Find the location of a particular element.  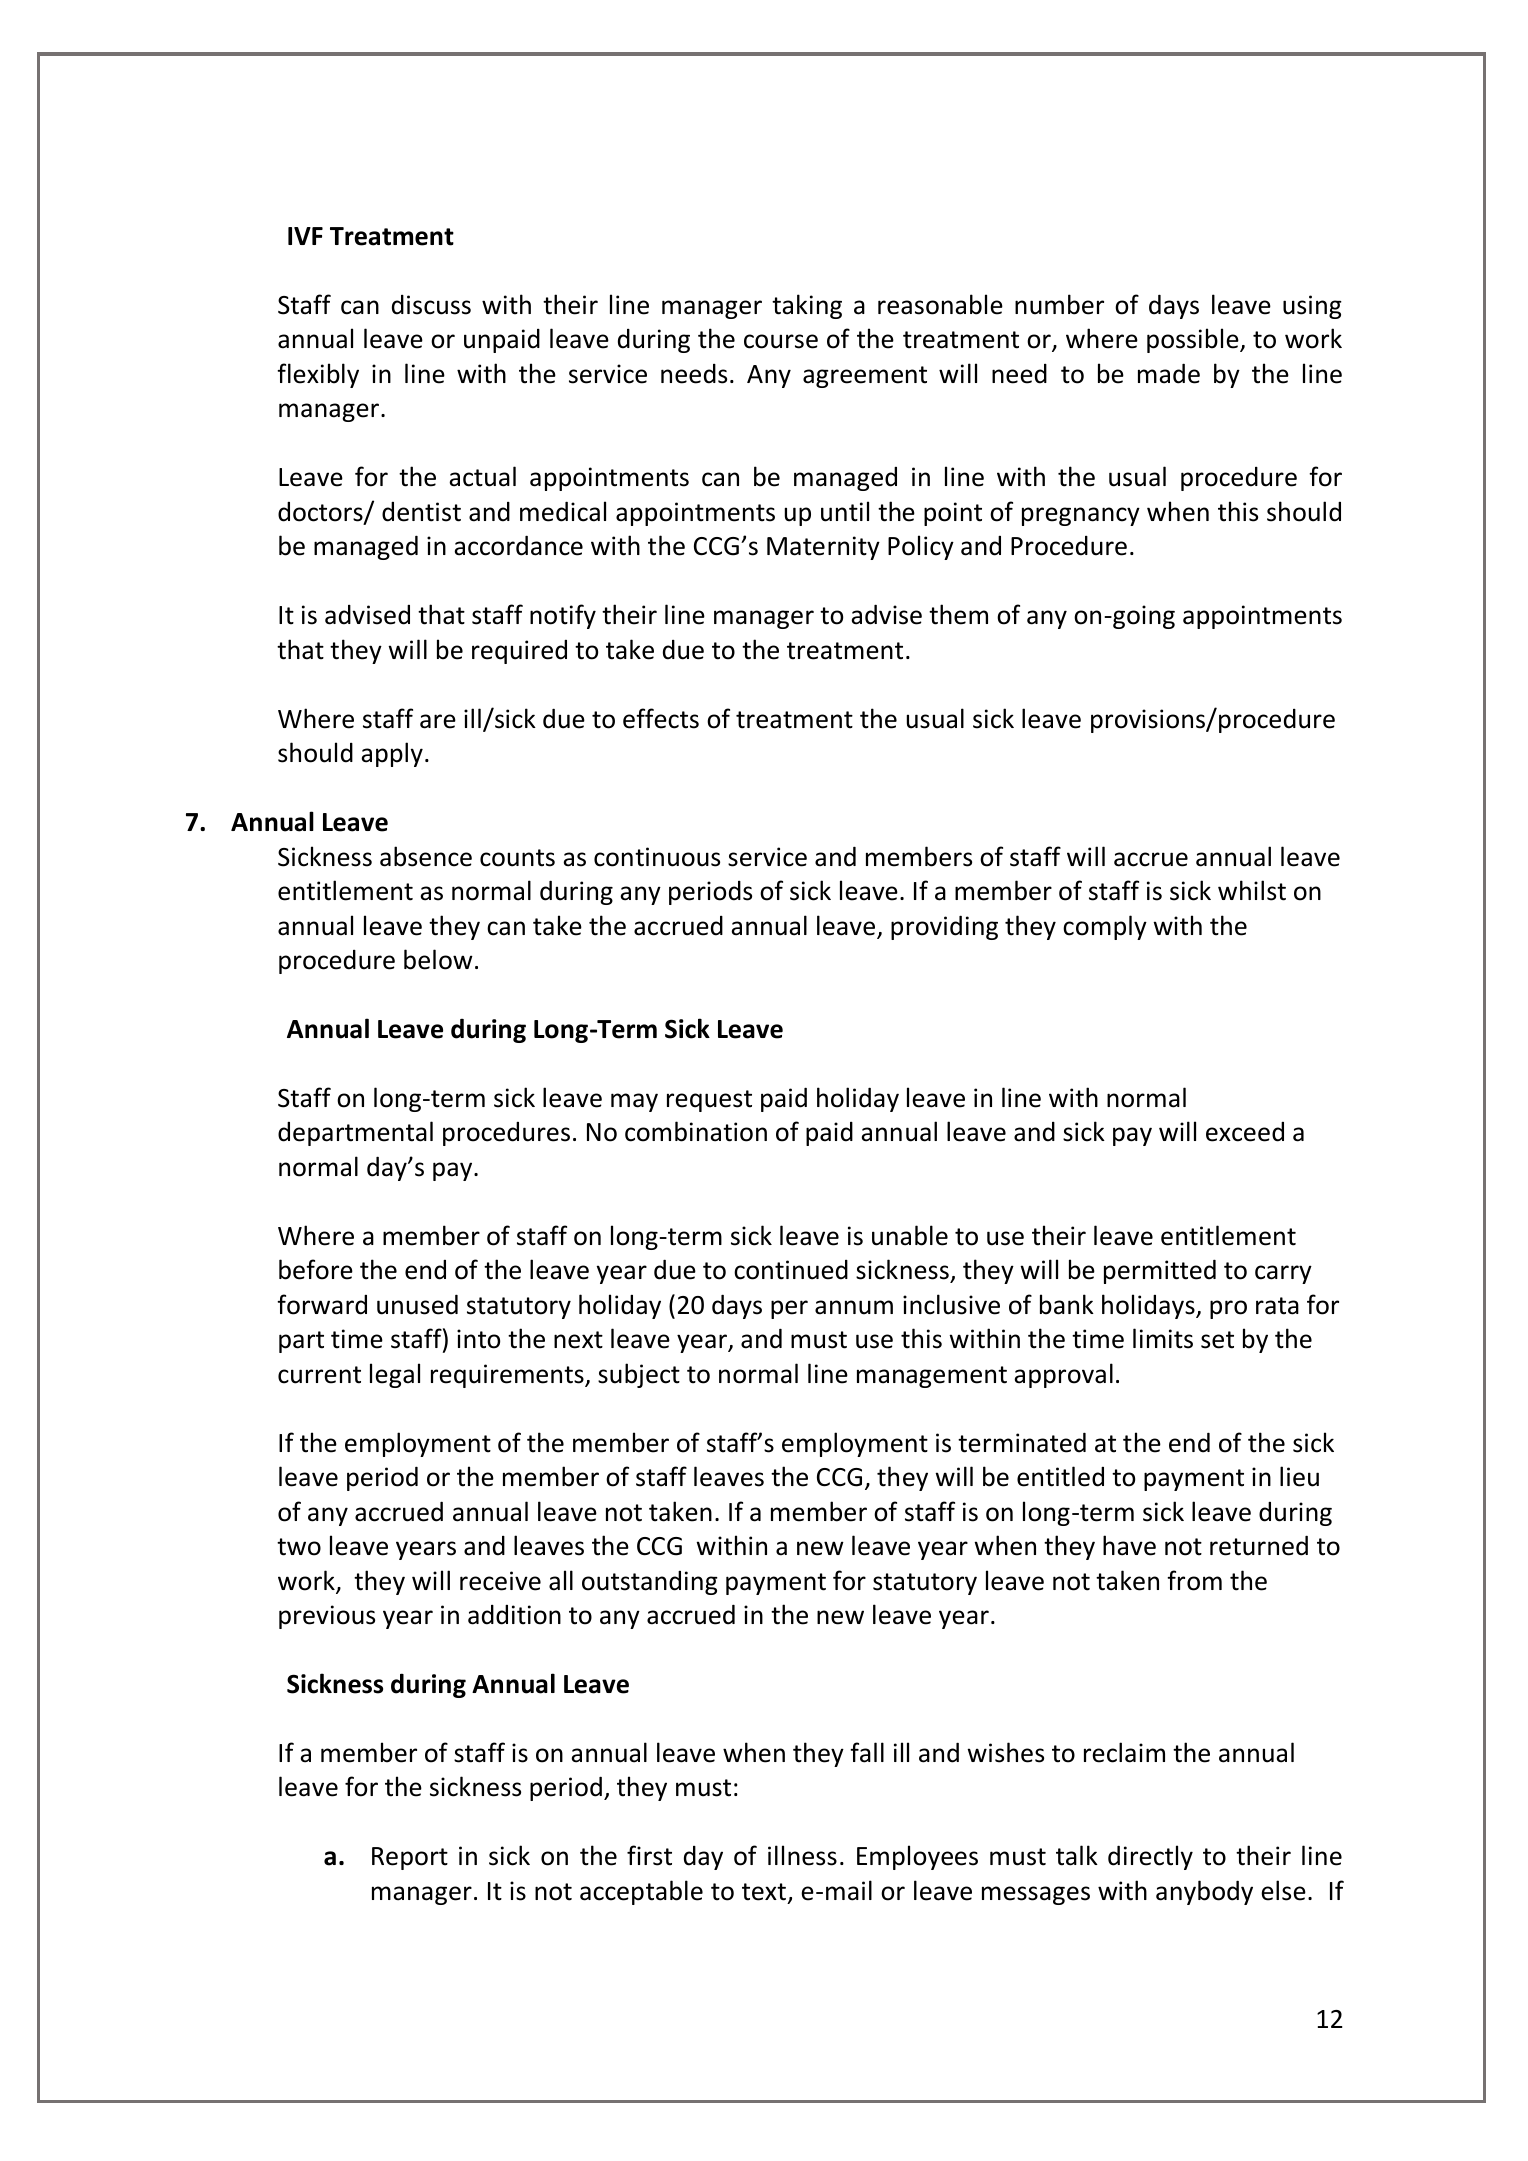

continuous is located at coordinates (657, 857).
